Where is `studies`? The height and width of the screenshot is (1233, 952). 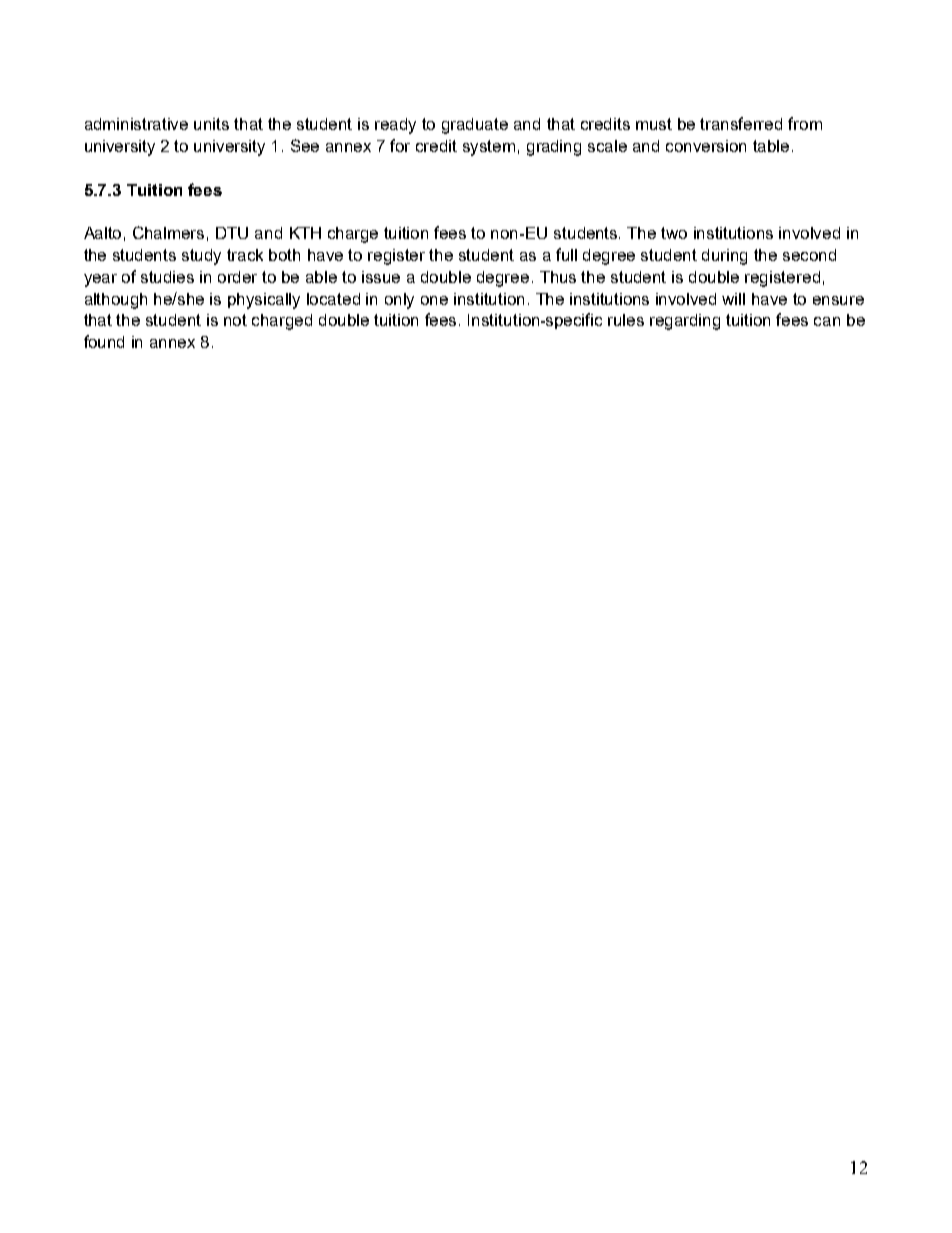
studies is located at coordinates (167, 277).
